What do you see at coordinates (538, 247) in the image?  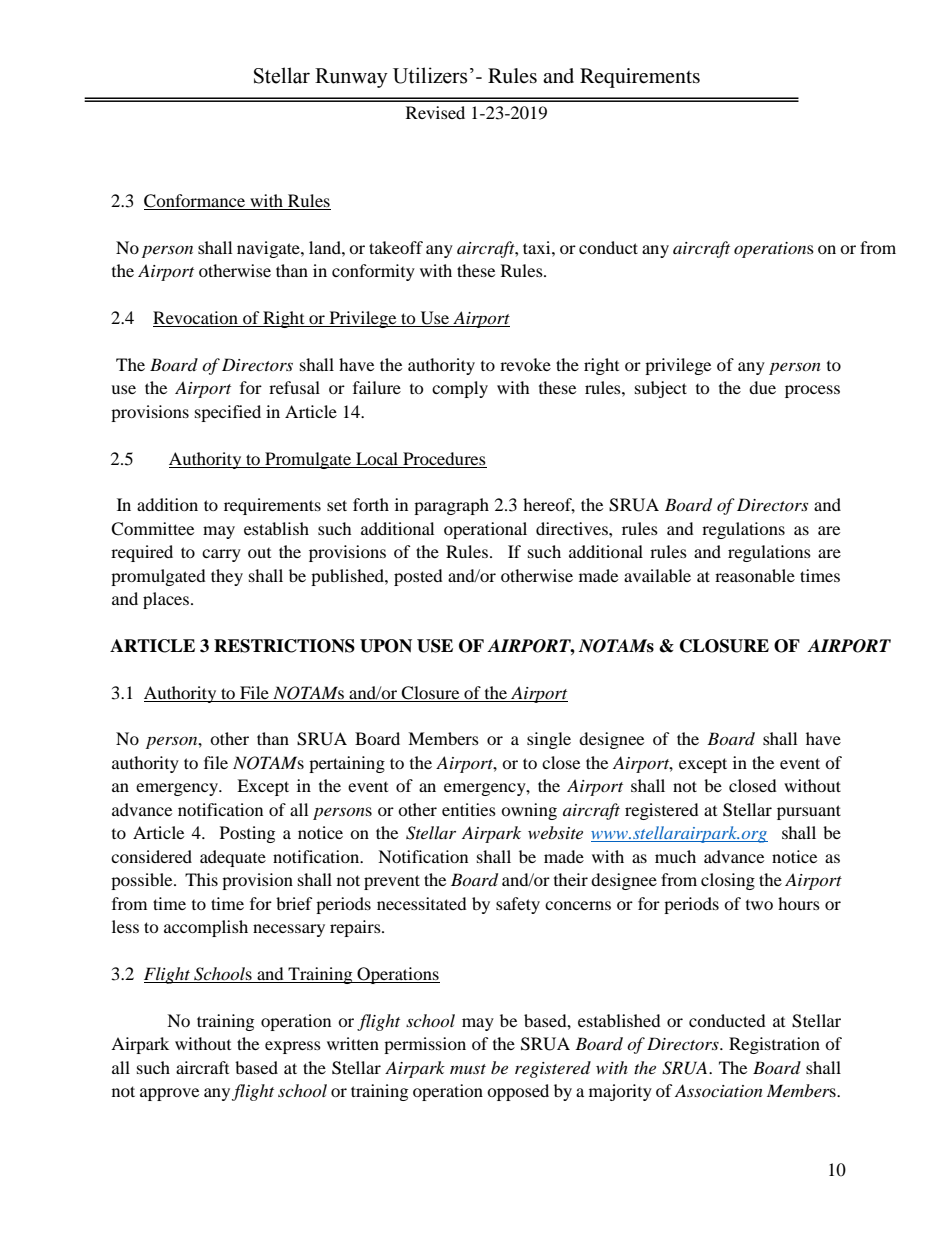 I see `taxi` at bounding box center [538, 247].
